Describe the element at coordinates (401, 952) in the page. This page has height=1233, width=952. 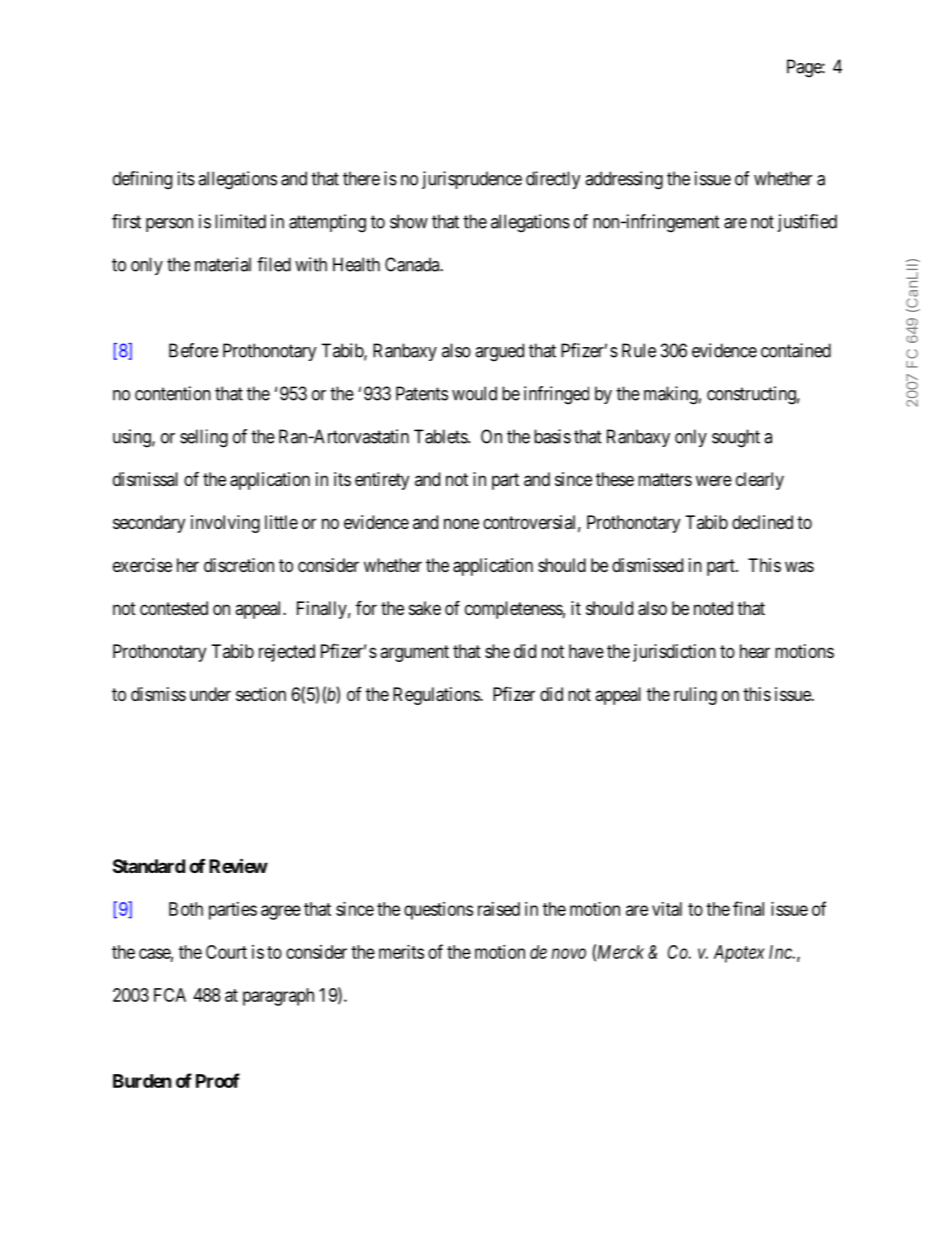
I see `merits` at that location.
